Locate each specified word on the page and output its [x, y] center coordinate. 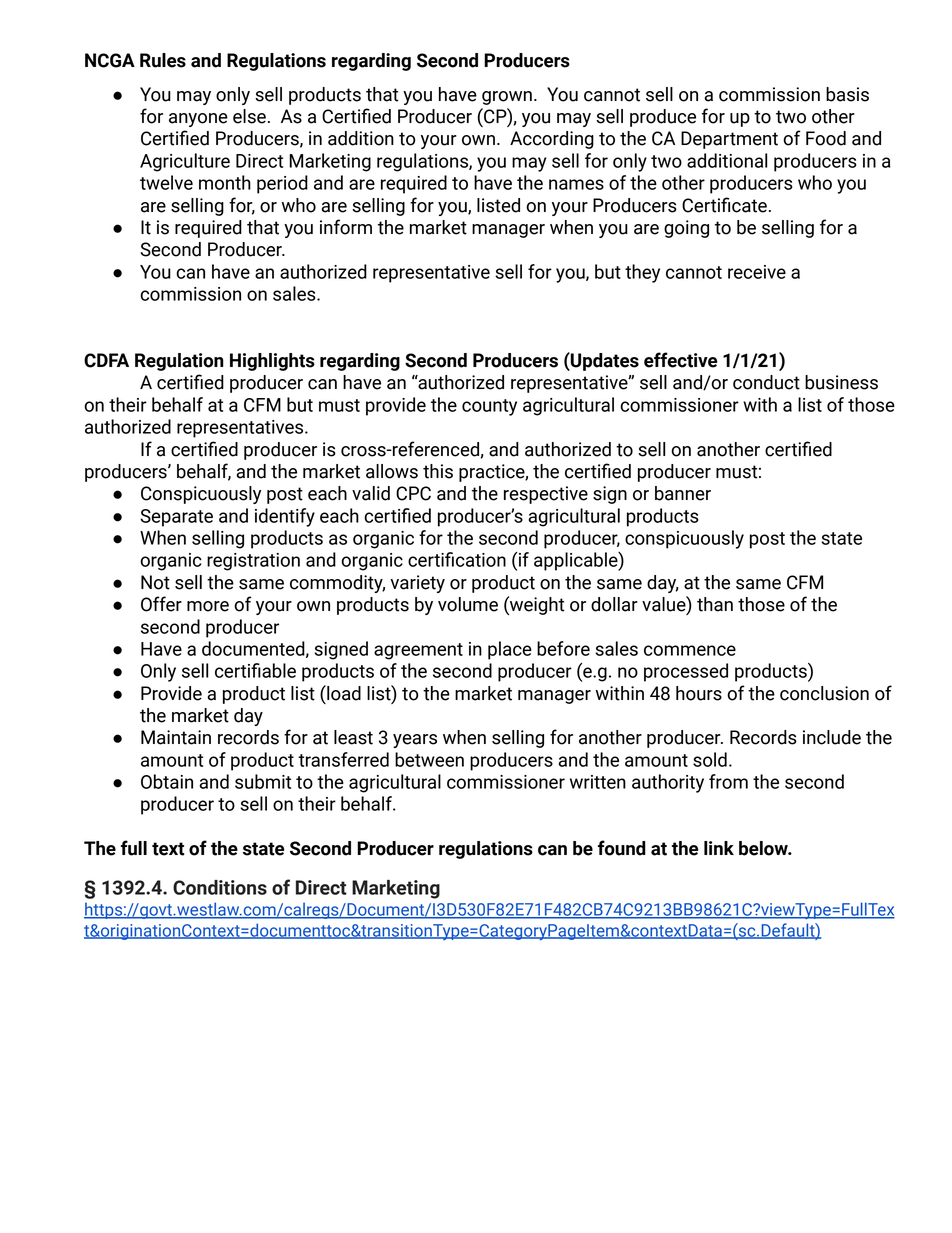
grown [507, 98]
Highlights [272, 362]
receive [757, 272]
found [622, 848]
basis [847, 94]
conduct [766, 382]
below [764, 848]
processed [686, 672]
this [438, 471]
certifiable [255, 670]
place [510, 650]
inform [346, 227]
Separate [176, 518]
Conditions [220, 887]
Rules [163, 60]
